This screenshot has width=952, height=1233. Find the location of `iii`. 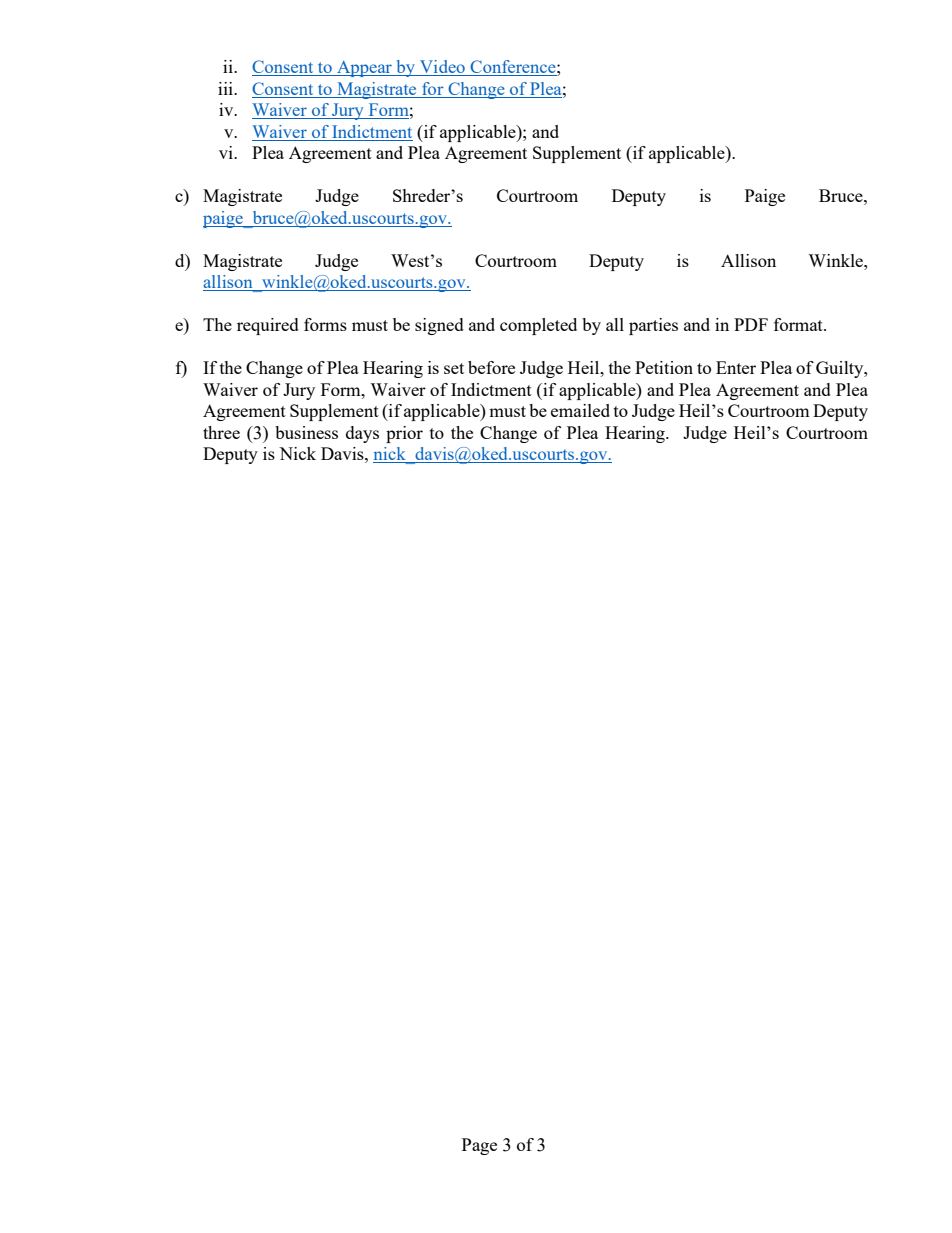

iii is located at coordinates (226, 88).
